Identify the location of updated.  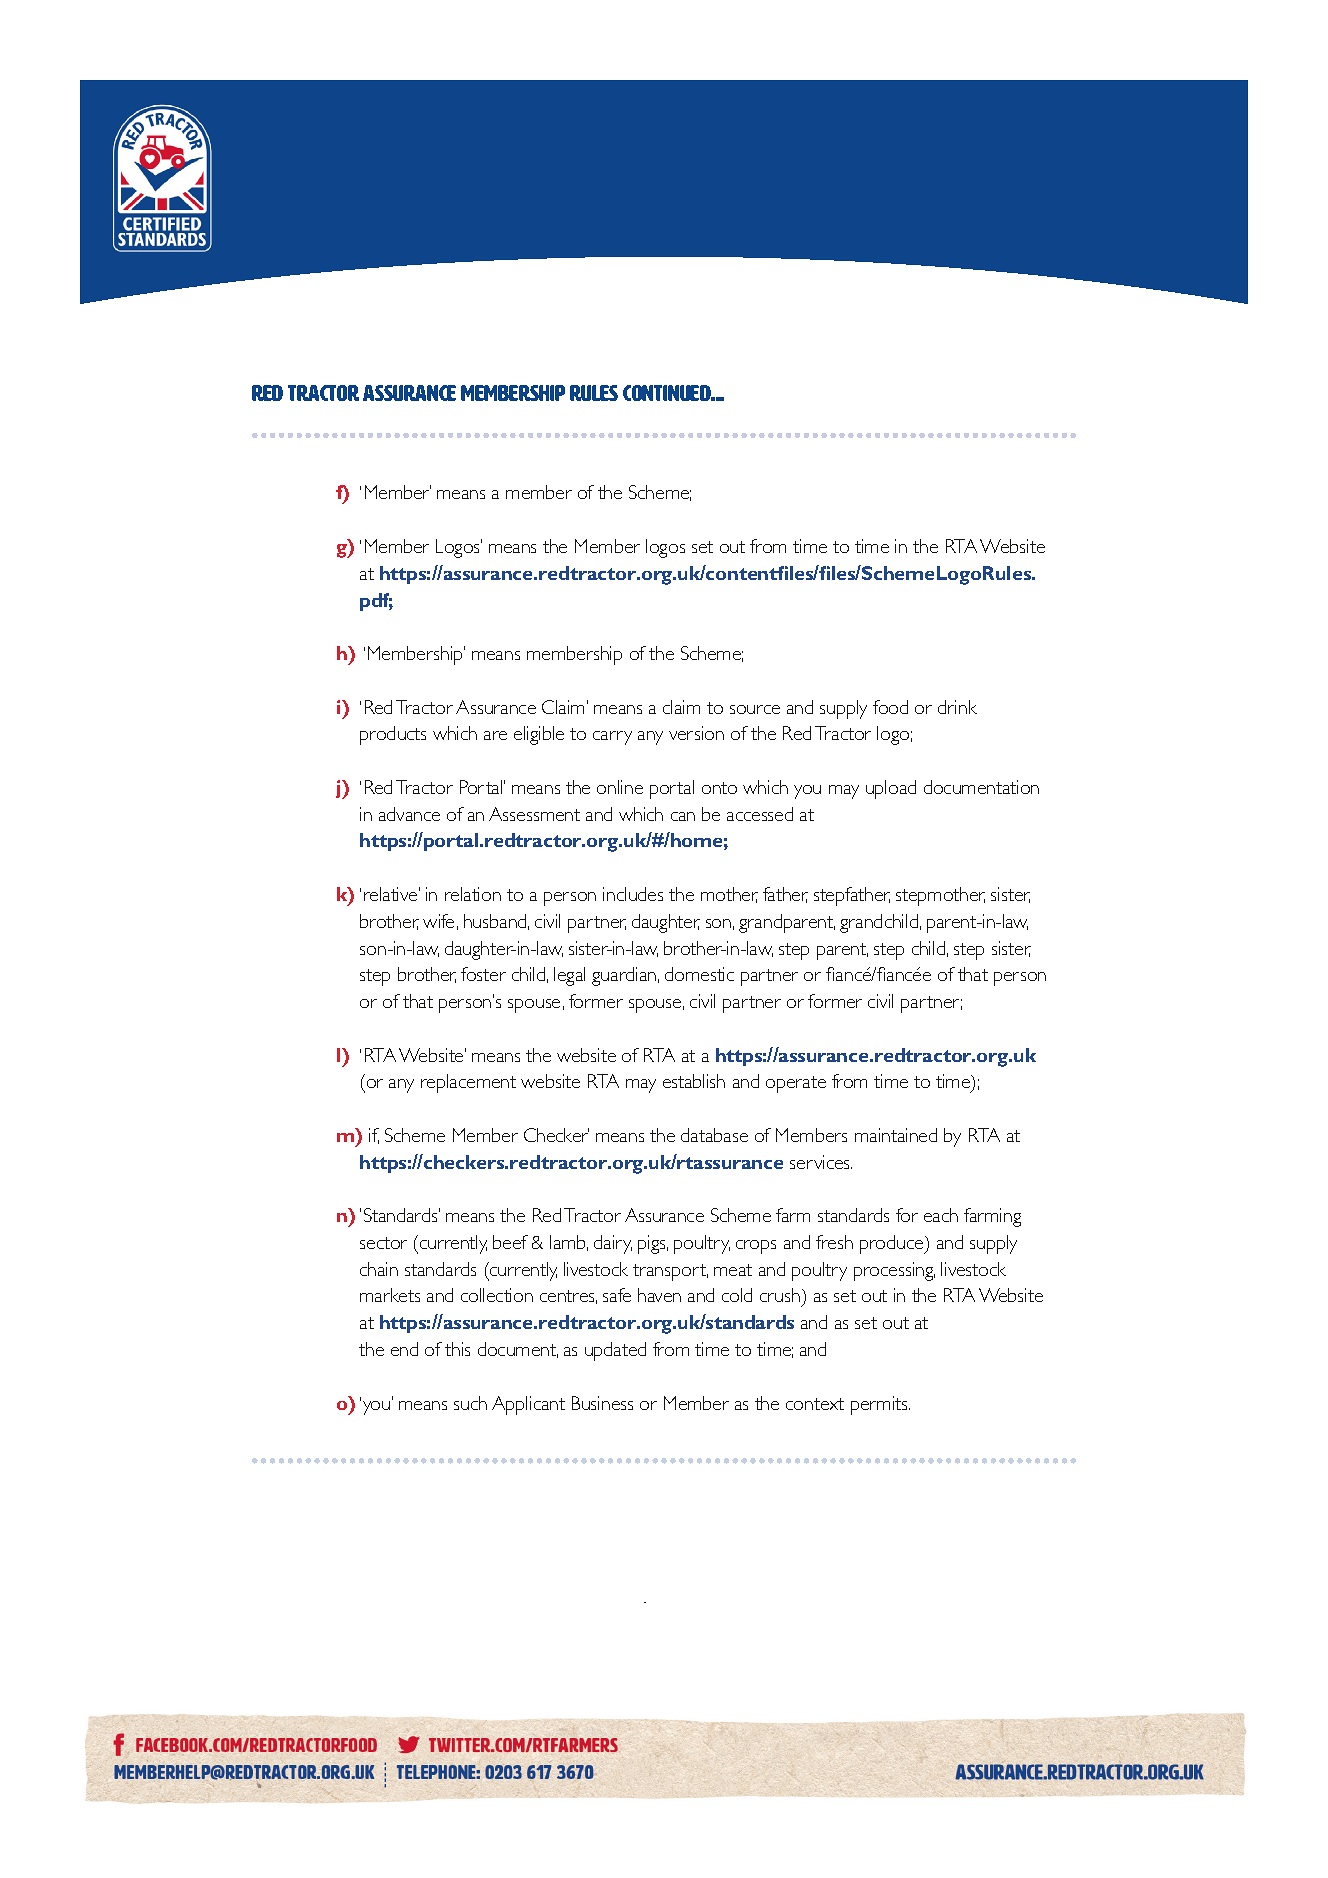
(615, 1351).
